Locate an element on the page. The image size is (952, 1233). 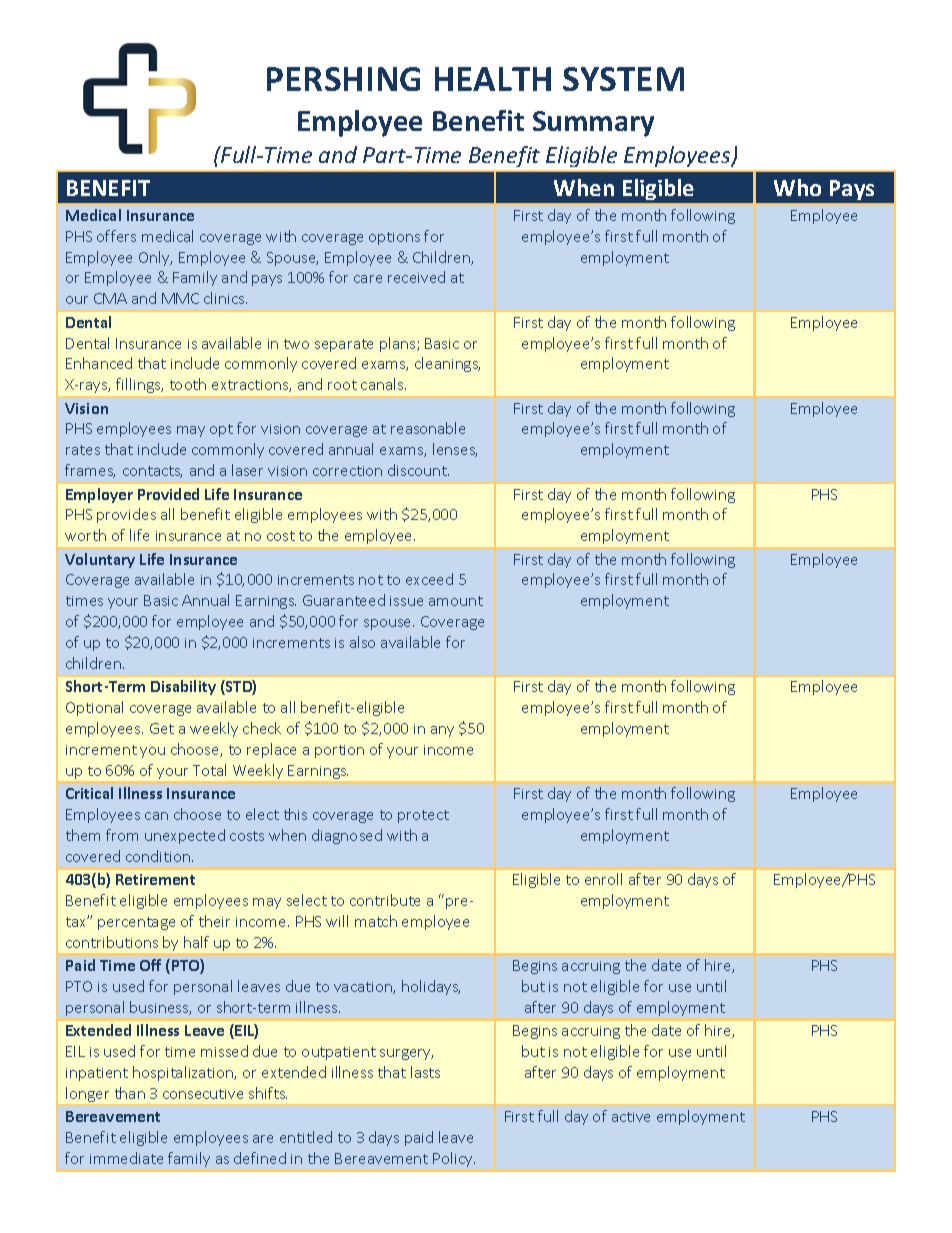
HEALTH is located at coordinates (493, 79).
